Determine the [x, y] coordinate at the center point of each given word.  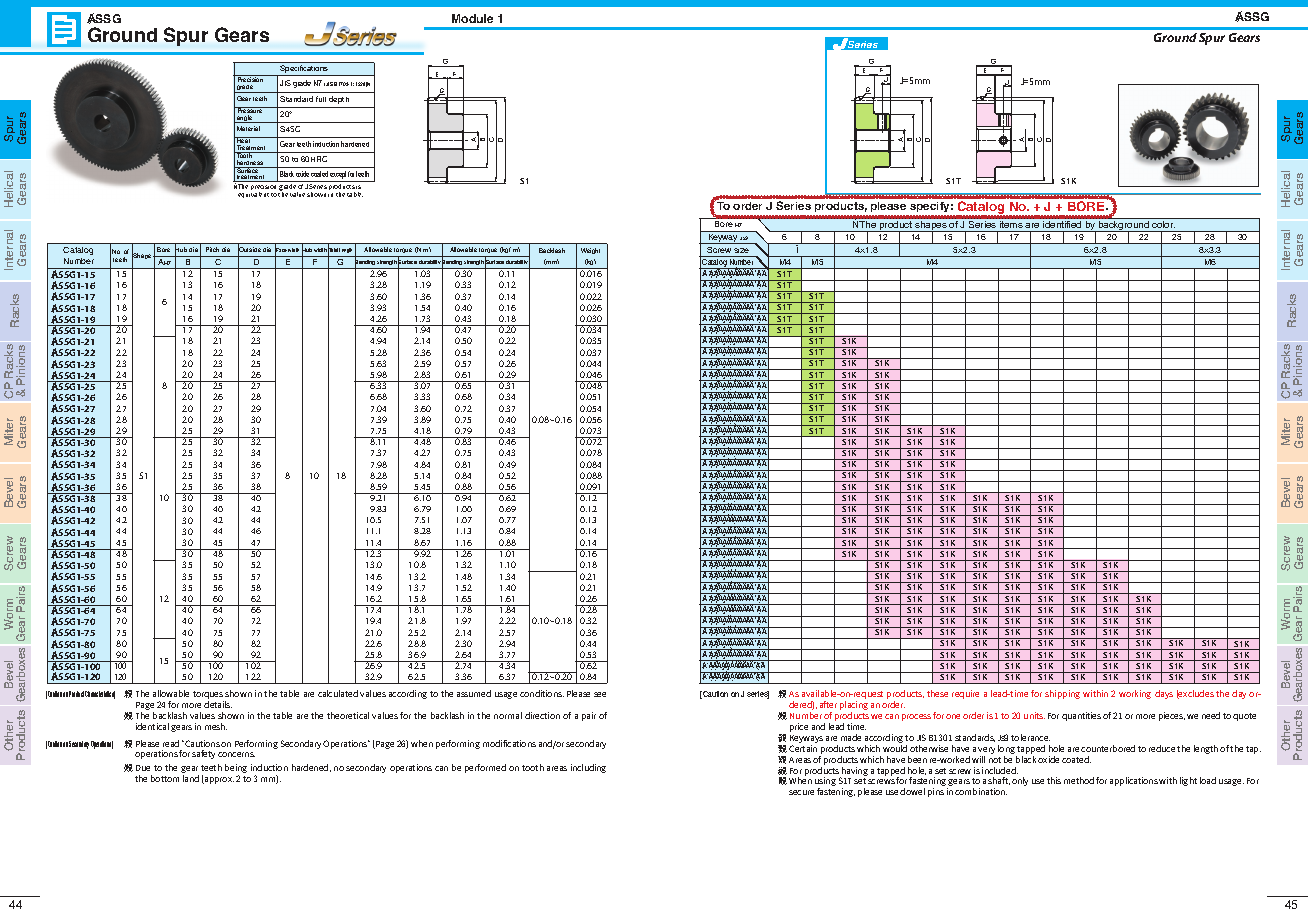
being [236, 770]
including [588, 768]
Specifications [304, 70]
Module [472, 18]
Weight [590, 251]
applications [1135, 781]
